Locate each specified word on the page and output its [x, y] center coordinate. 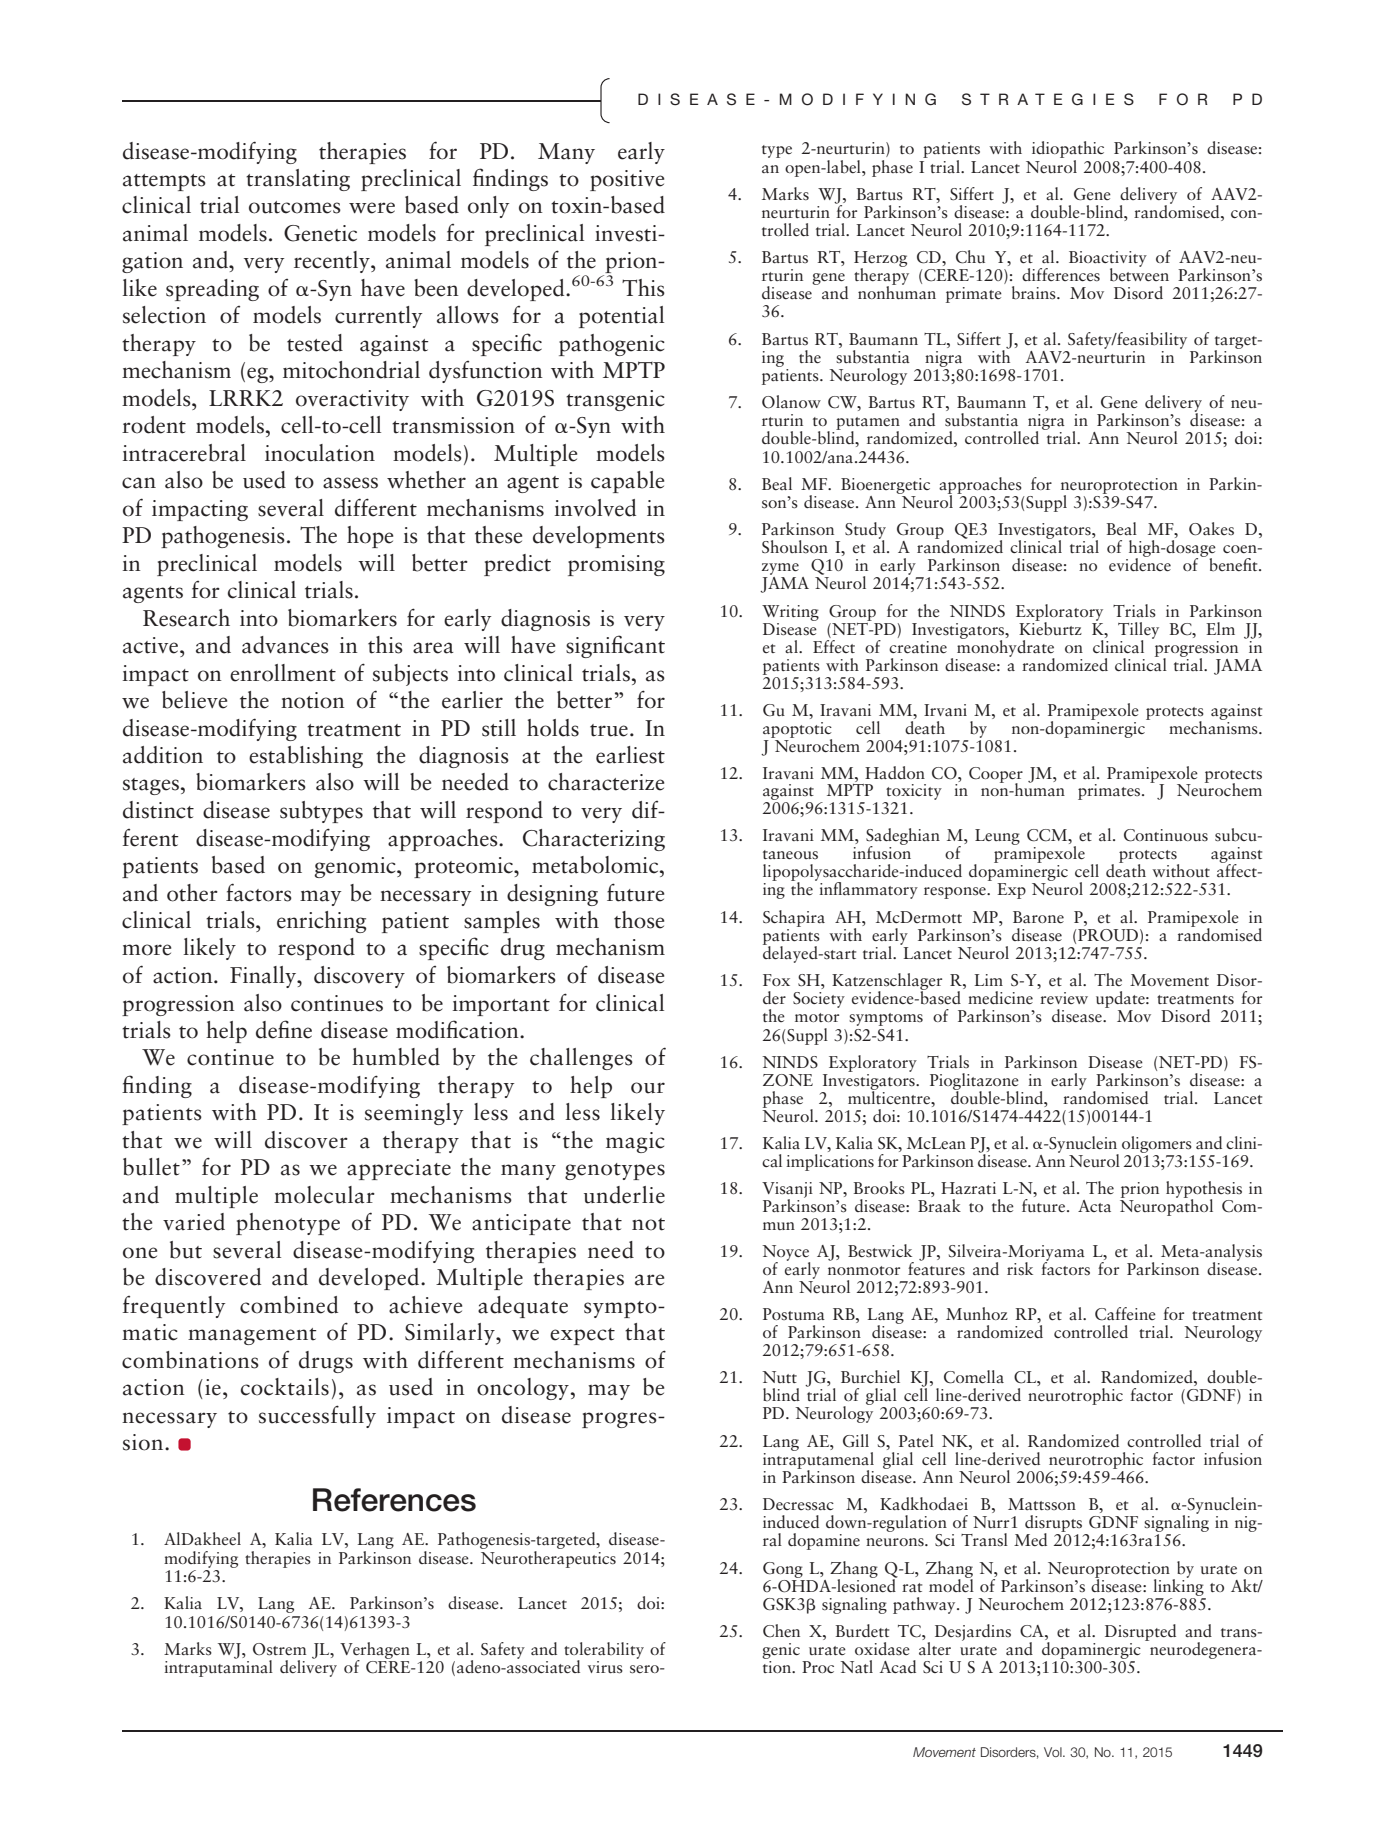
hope [370, 537]
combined [289, 1305]
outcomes [295, 207]
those [639, 920]
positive [627, 180]
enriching [321, 922]
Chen [781, 1631]
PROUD [1108, 935]
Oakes [1211, 529]
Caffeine [1125, 1314]
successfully [317, 1416]
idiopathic [1068, 151]
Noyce [786, 1254]
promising [616, 565]
